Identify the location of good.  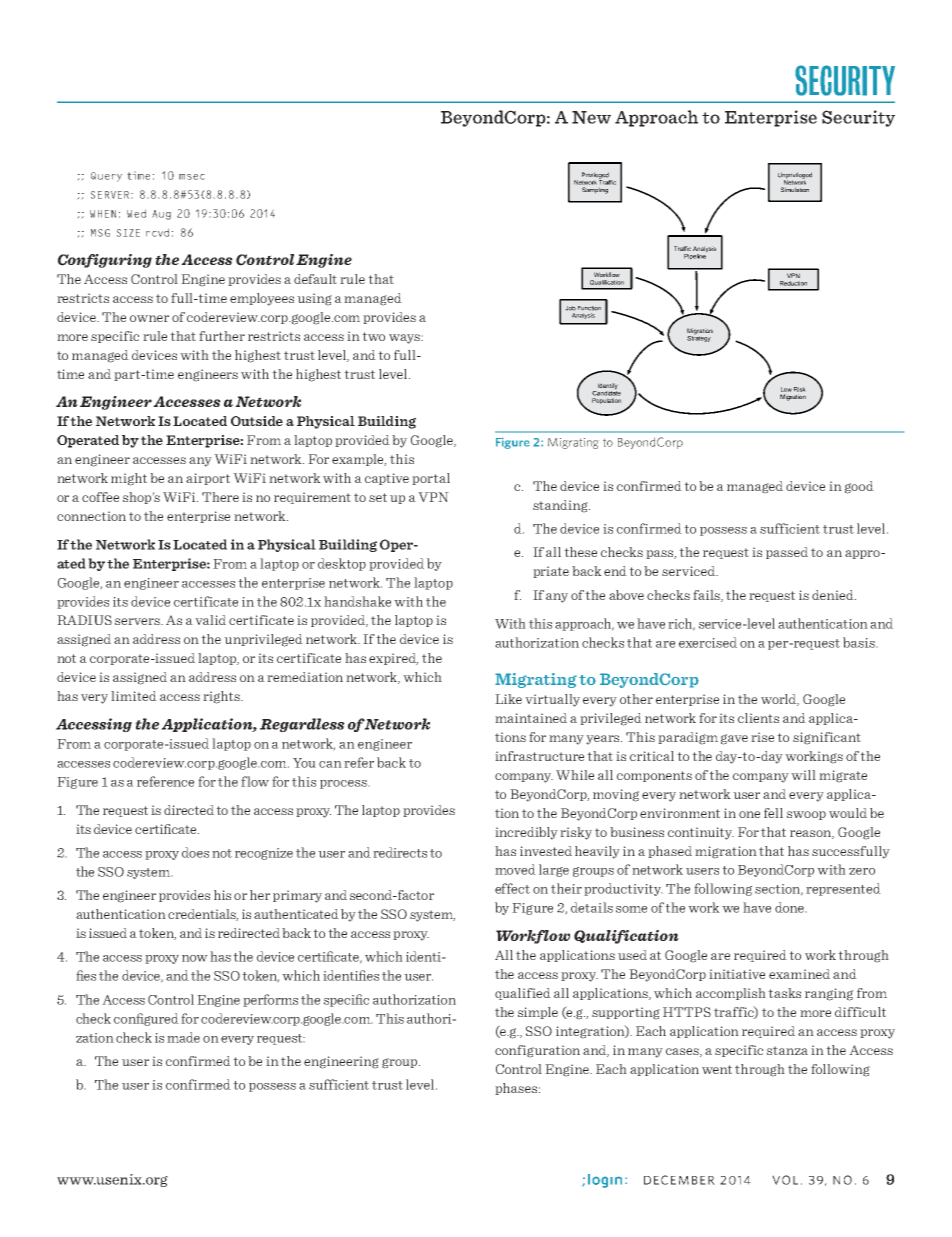
(859, 487).
